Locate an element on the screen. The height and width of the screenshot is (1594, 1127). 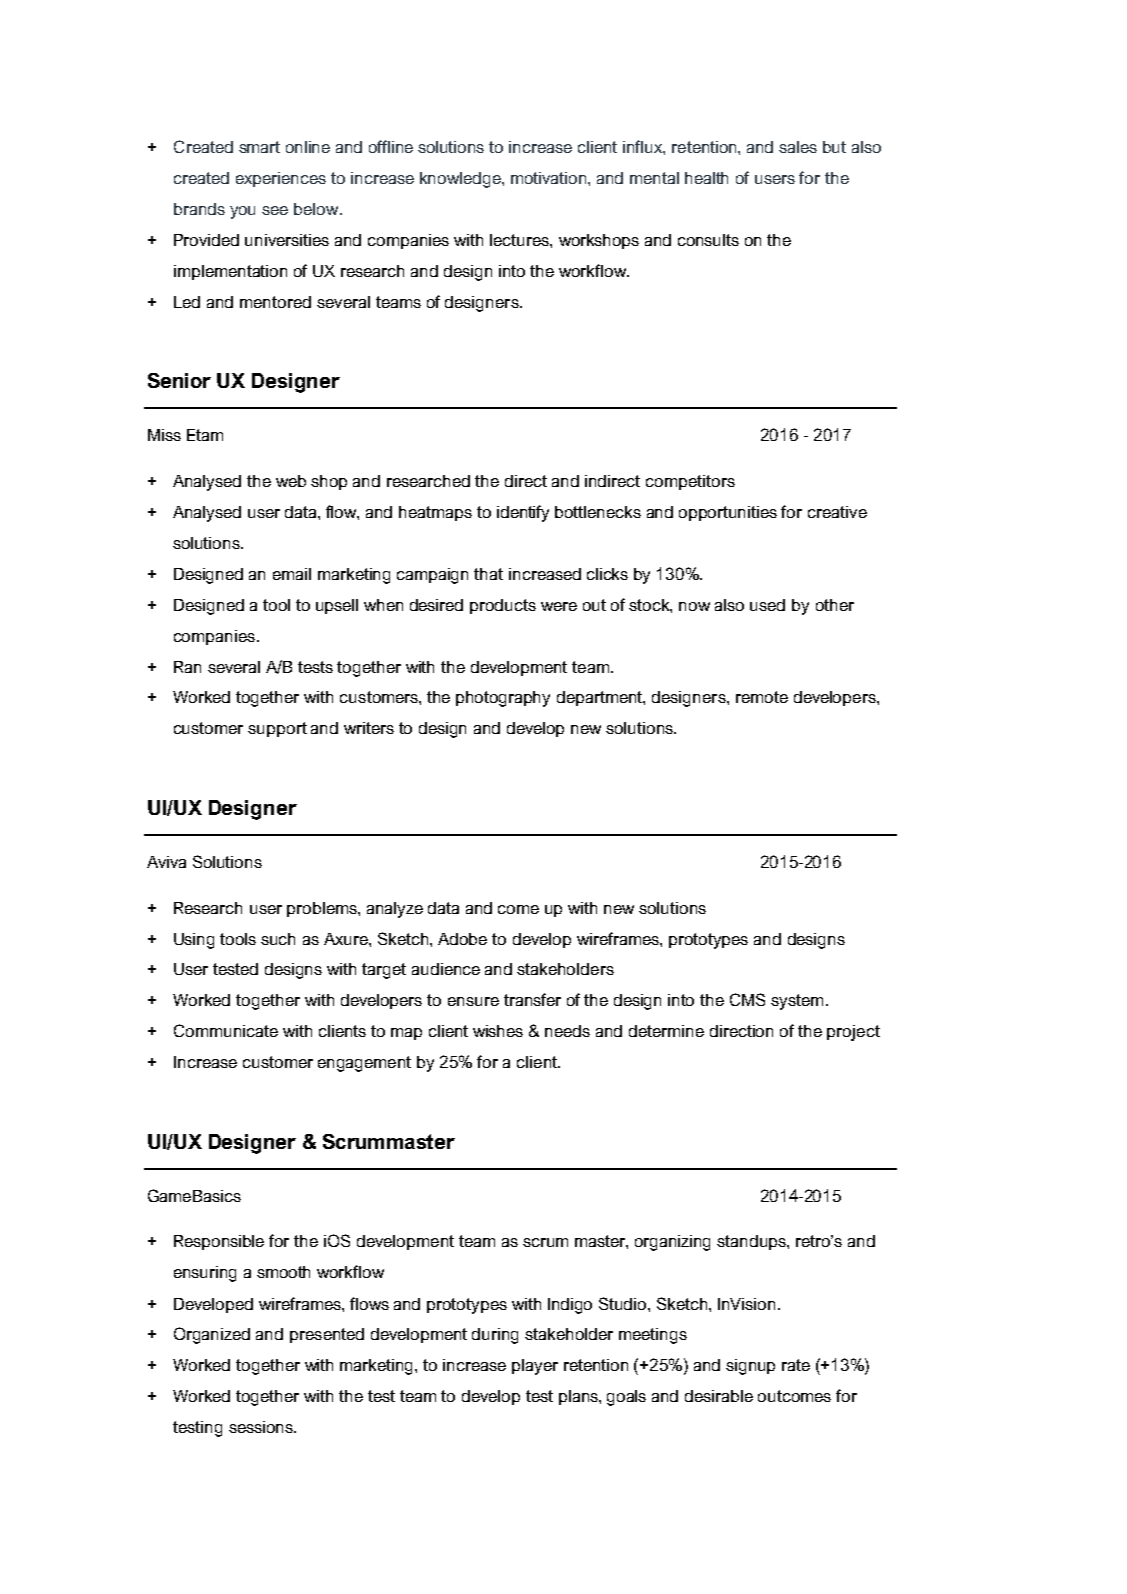
support is located at coordinates (277, 729).
